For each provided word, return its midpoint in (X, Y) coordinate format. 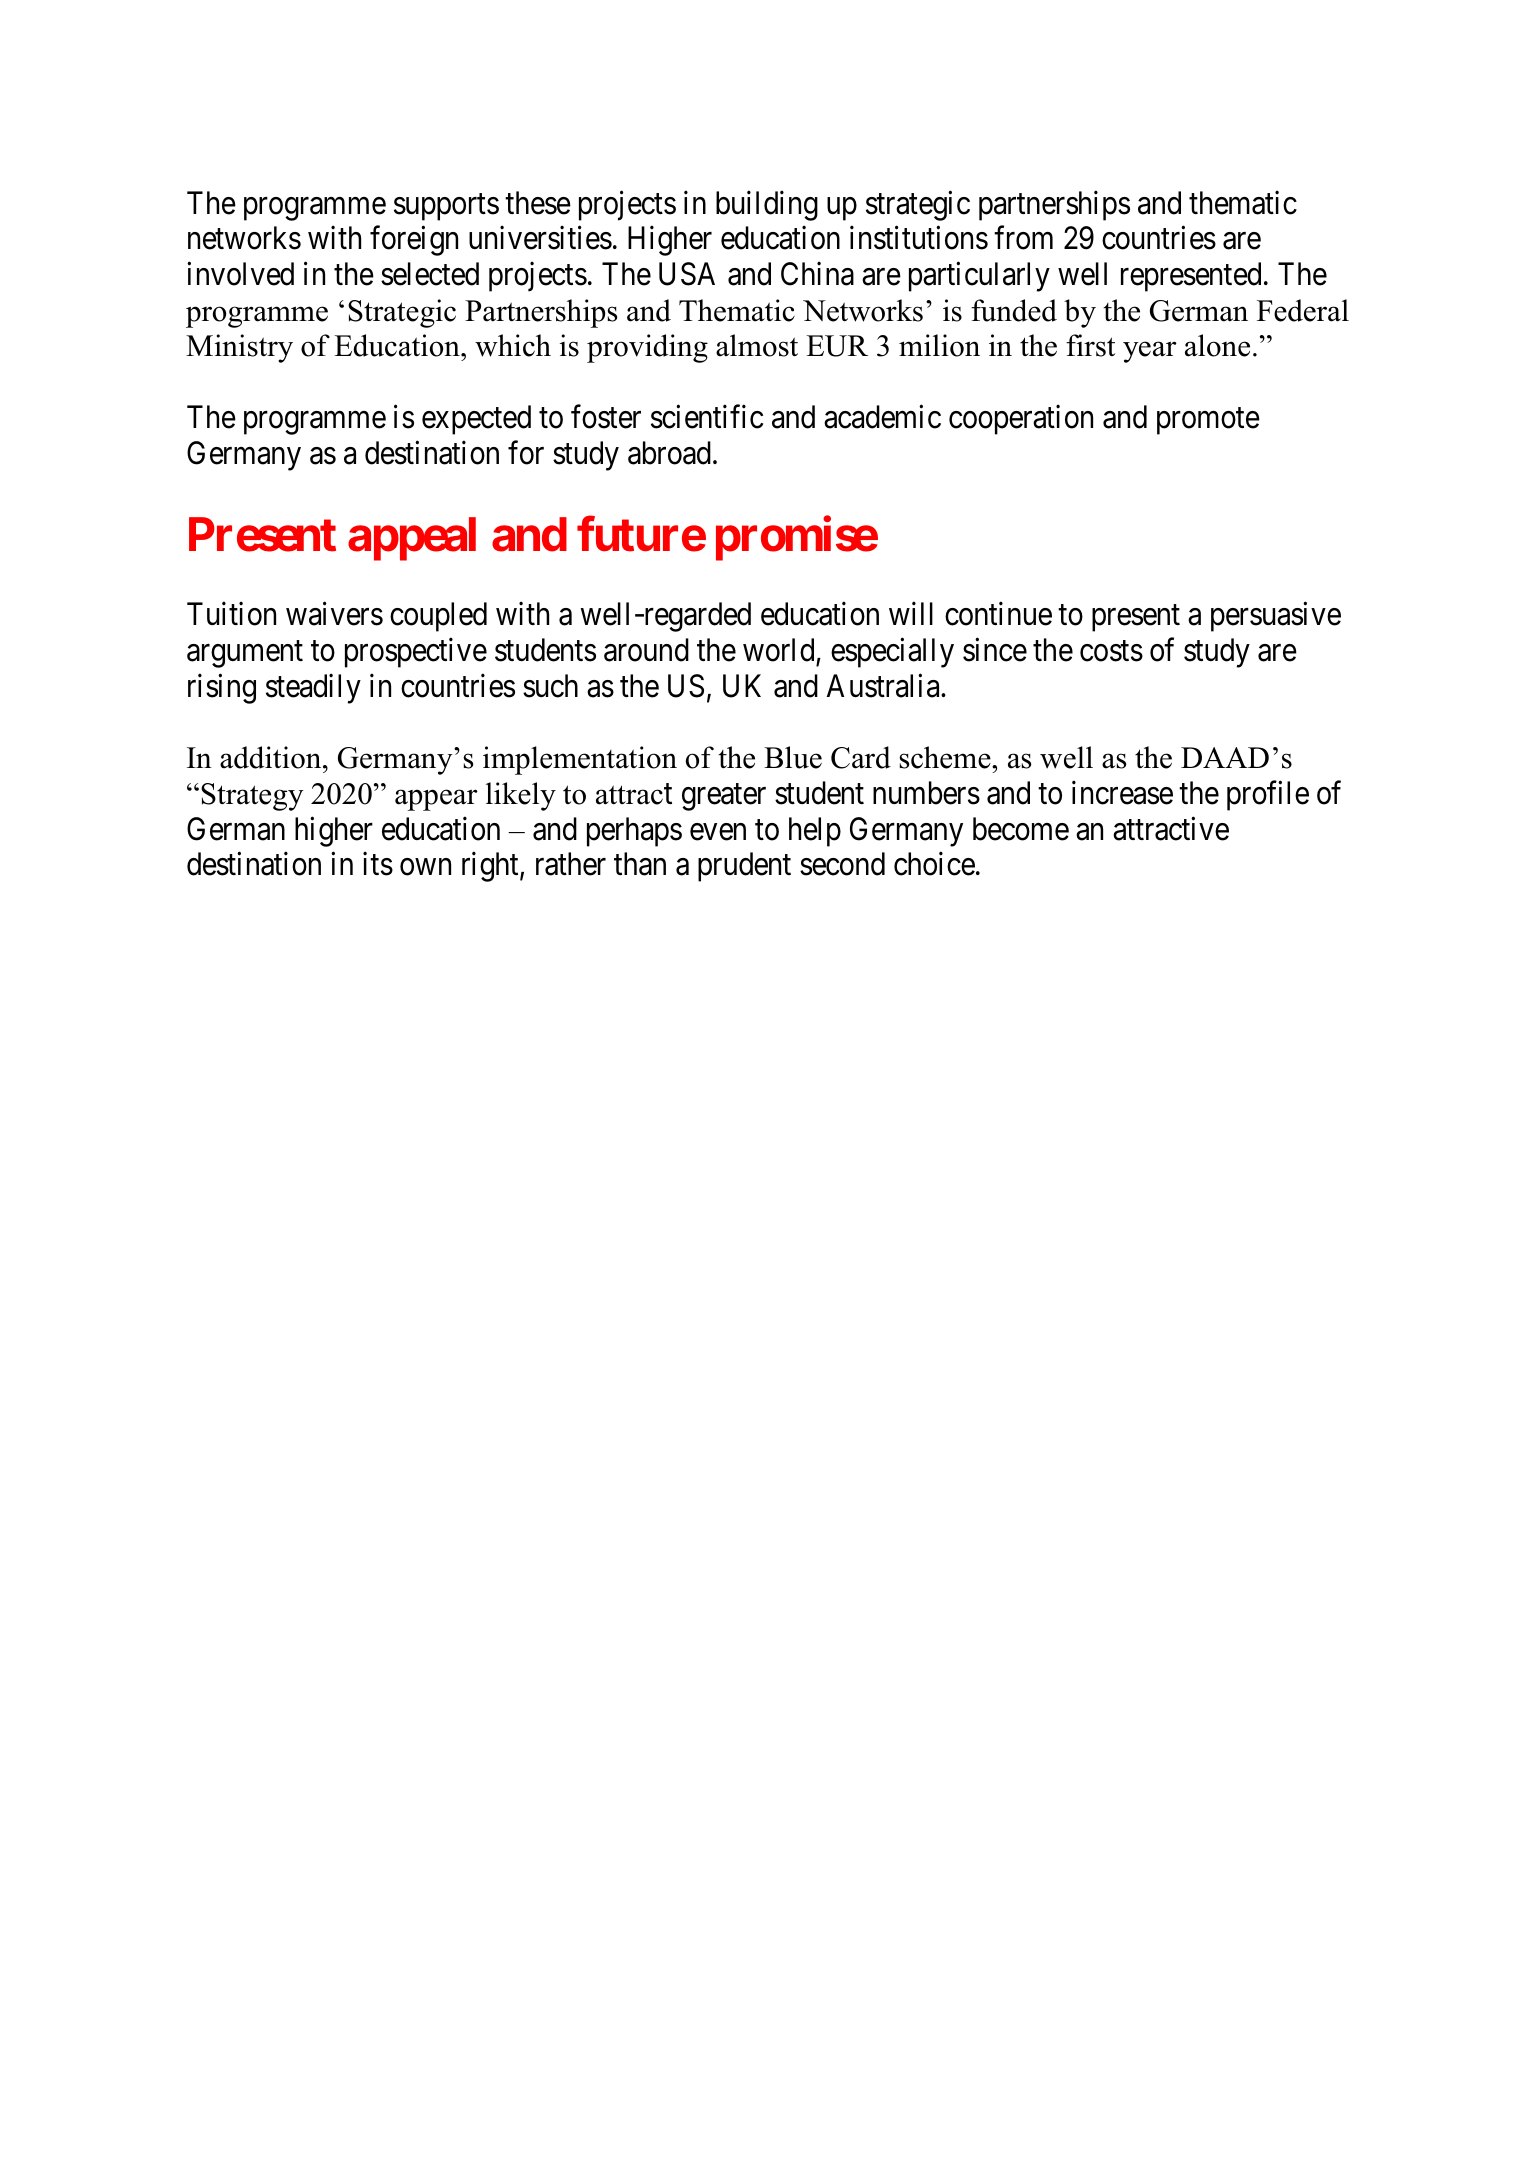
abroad (669, 453)
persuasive (1276, 617)
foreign (414, 241)
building (767, 205)
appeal (412, 539)
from (1023, 238)
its (378, 864)
